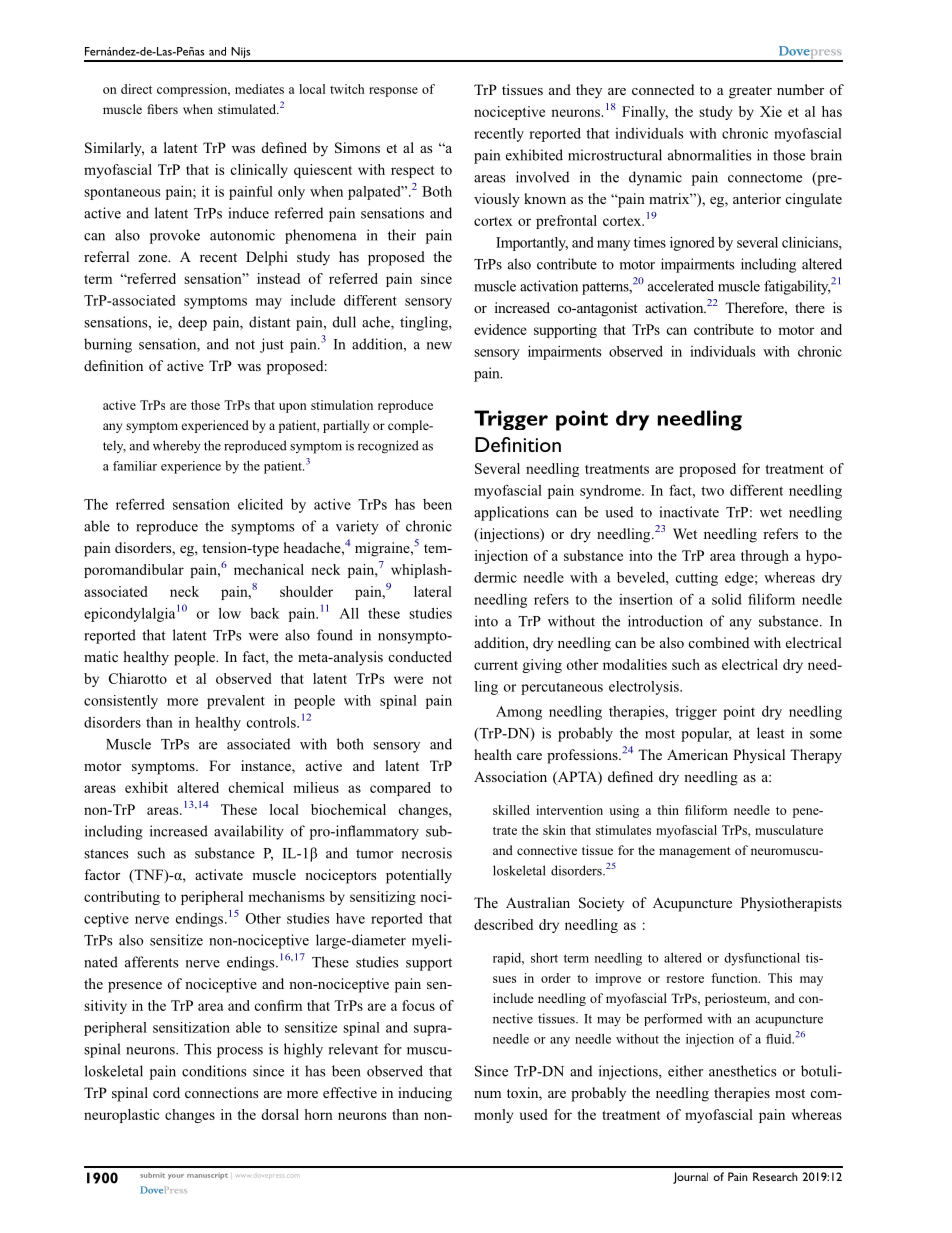 The height and width of the document is (1233, 952). Describe the element at coordinates (393, 92) in the document. I see `response` at that location.
